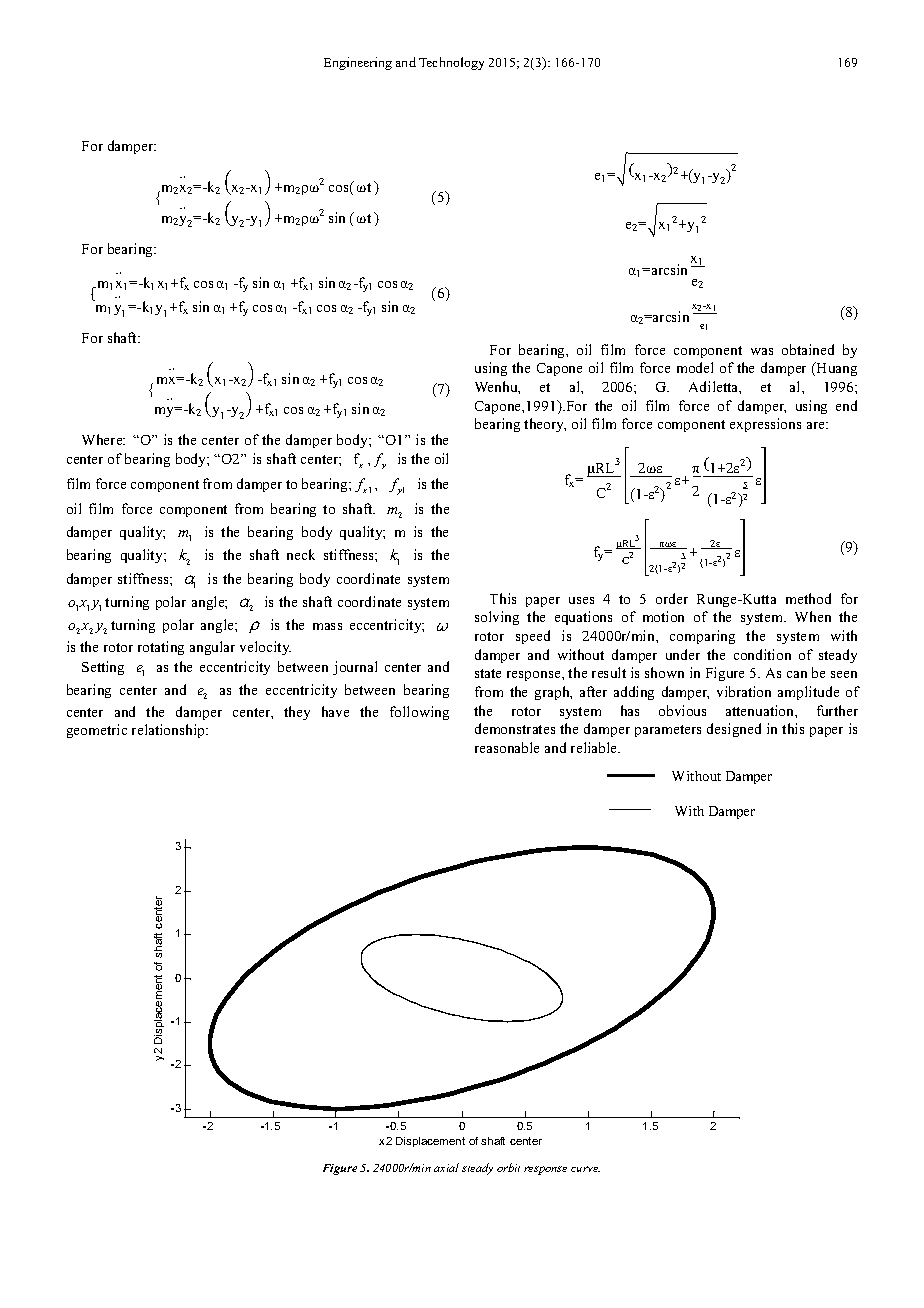  I want to click on axial, so click(446, 1167).
